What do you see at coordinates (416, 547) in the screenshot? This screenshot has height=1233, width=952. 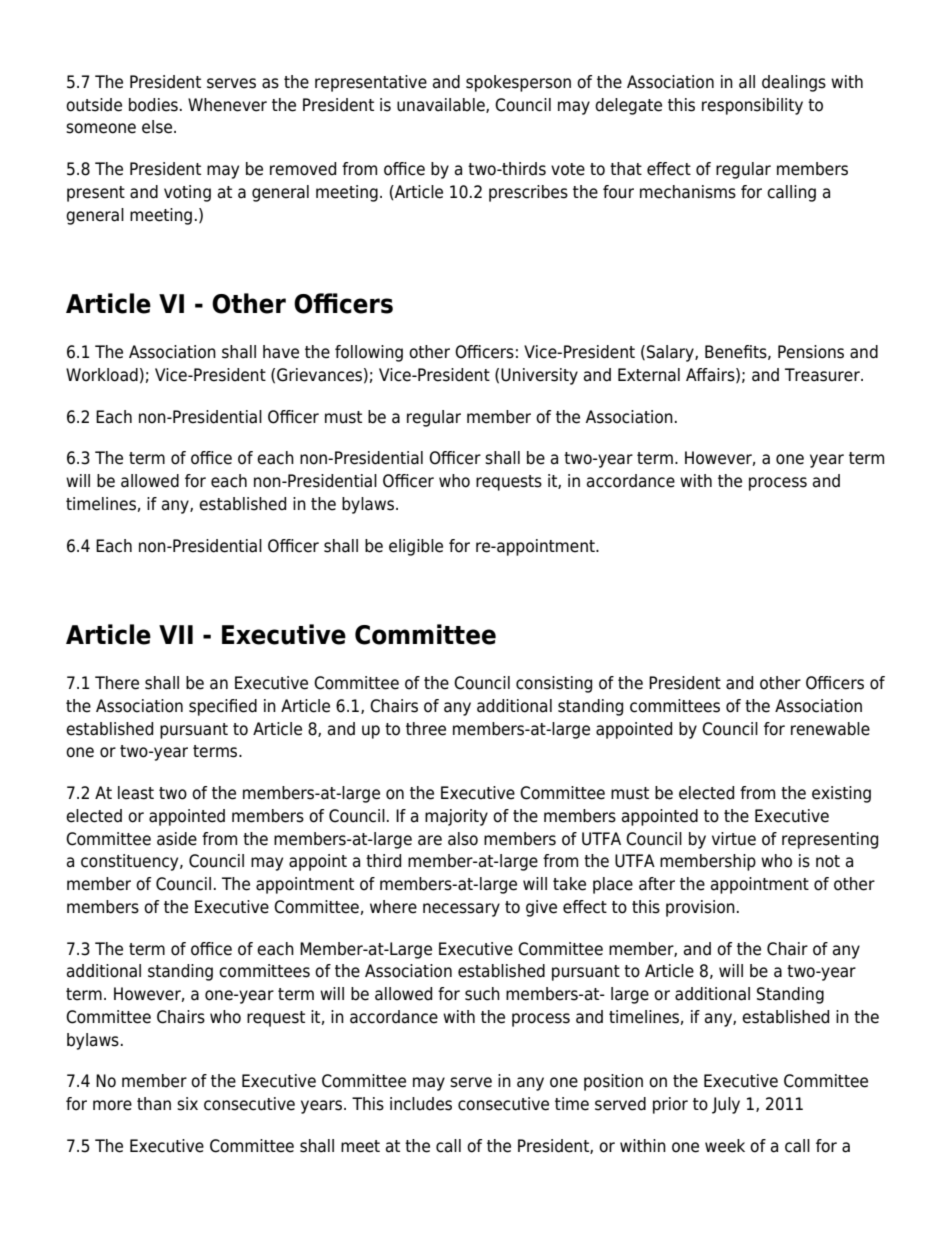 I see `eligible` at bounding box center [416, 547].
